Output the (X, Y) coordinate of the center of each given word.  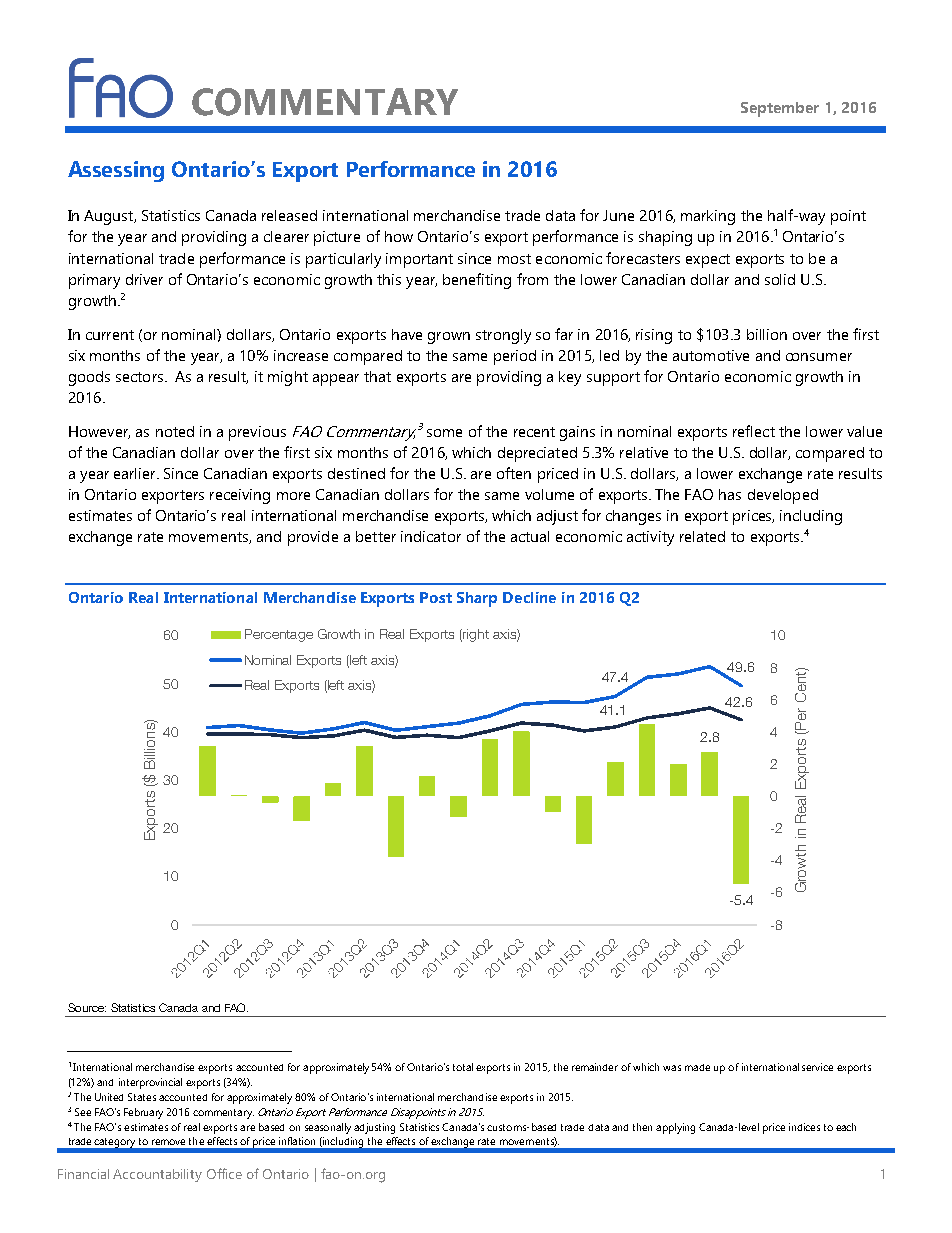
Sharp (477, 599)
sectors (139, 377)
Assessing (116, 171)
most (514, 259)
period (515, 357)
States (142, 1097)
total (463, 1067)
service (817, 1067)
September (780, 109)
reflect (754, 431)
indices (804, 1127)
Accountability (157, 1175)
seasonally (328, 1128)
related (702, 536)
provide (313, 538)
